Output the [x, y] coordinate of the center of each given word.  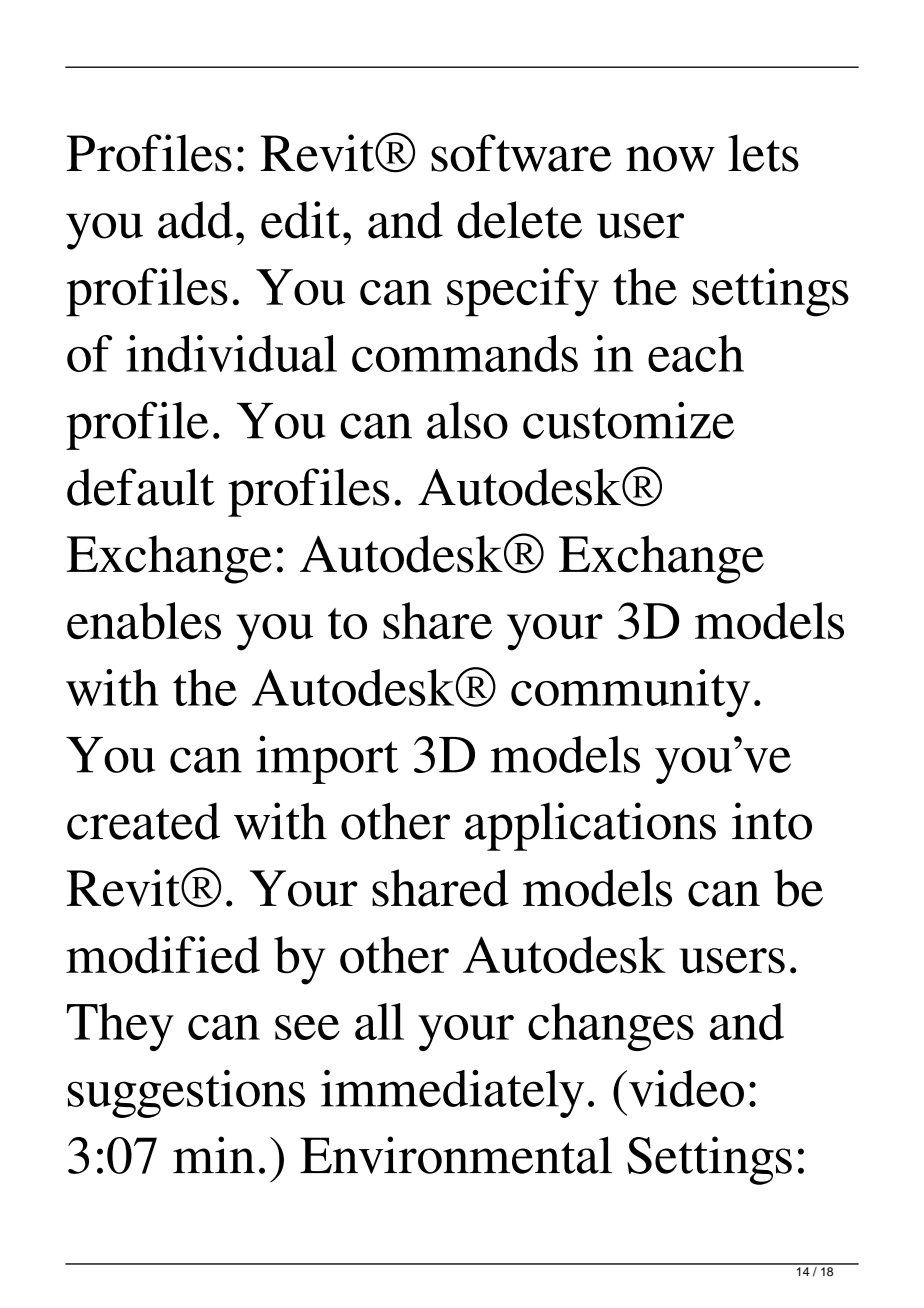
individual [231, 353]
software [521, 153]
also [467, 420]
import [327, 759]
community [631, 693]
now [670, 159]
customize [628, 420]
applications [590, 826]
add [195, 220]
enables [144, 620]
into [772, 821]
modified [163, 955]
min [214, 1154]
